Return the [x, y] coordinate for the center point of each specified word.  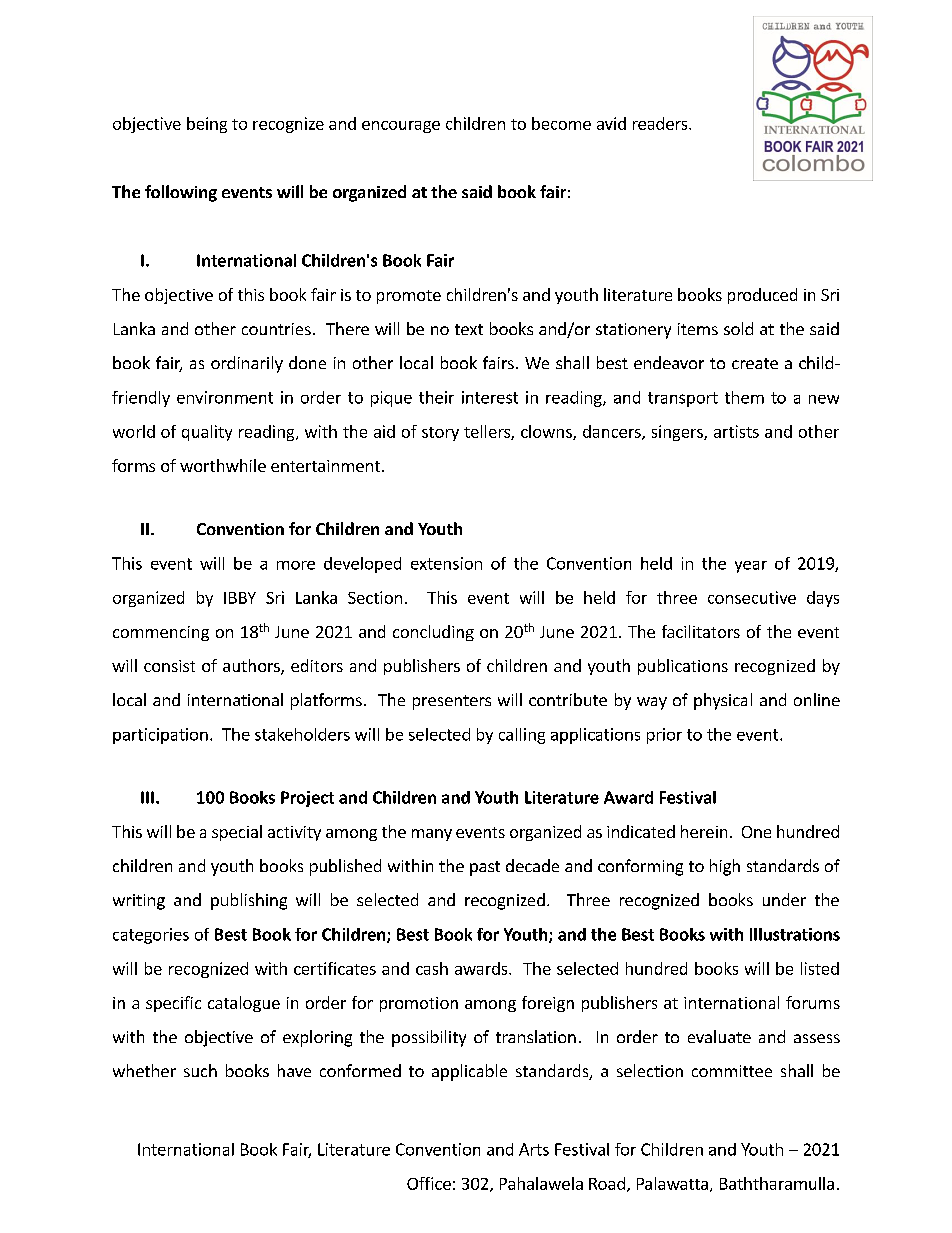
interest [490, 397]
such [200, 1070]
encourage [401, 127]
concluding [433, 633]
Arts [534, 1149]
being [207, 125]
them [744, 397]
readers [661, 123]
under [784, 899]
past [485, 868]
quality [207, 433]
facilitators [701, 631]
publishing [249, 901]
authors [252, 667]
